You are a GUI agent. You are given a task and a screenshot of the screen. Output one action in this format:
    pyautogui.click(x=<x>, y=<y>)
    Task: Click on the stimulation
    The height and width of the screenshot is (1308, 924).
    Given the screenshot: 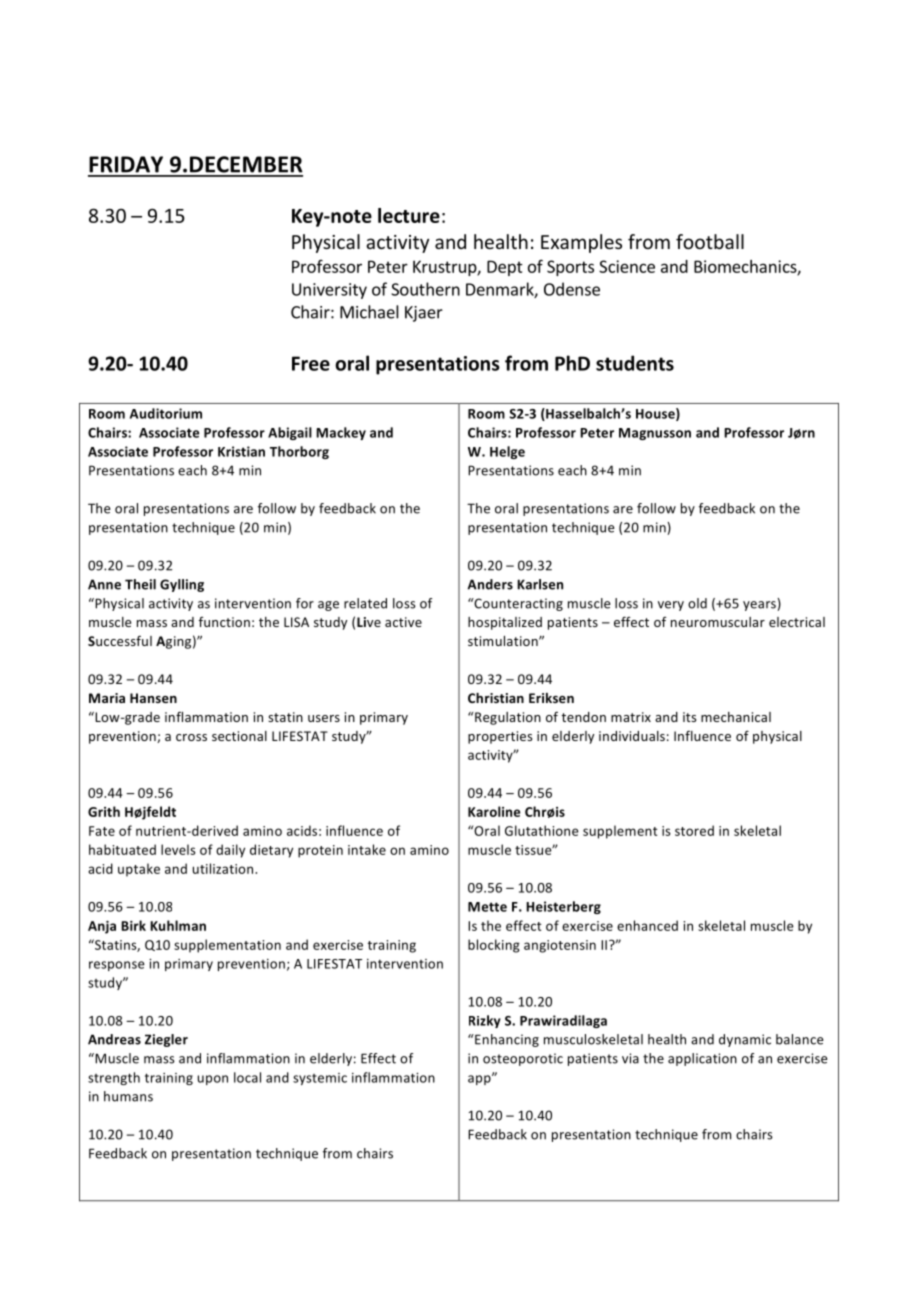 What is the action you would take?
    pyautogui.click(x=504, y=641)
